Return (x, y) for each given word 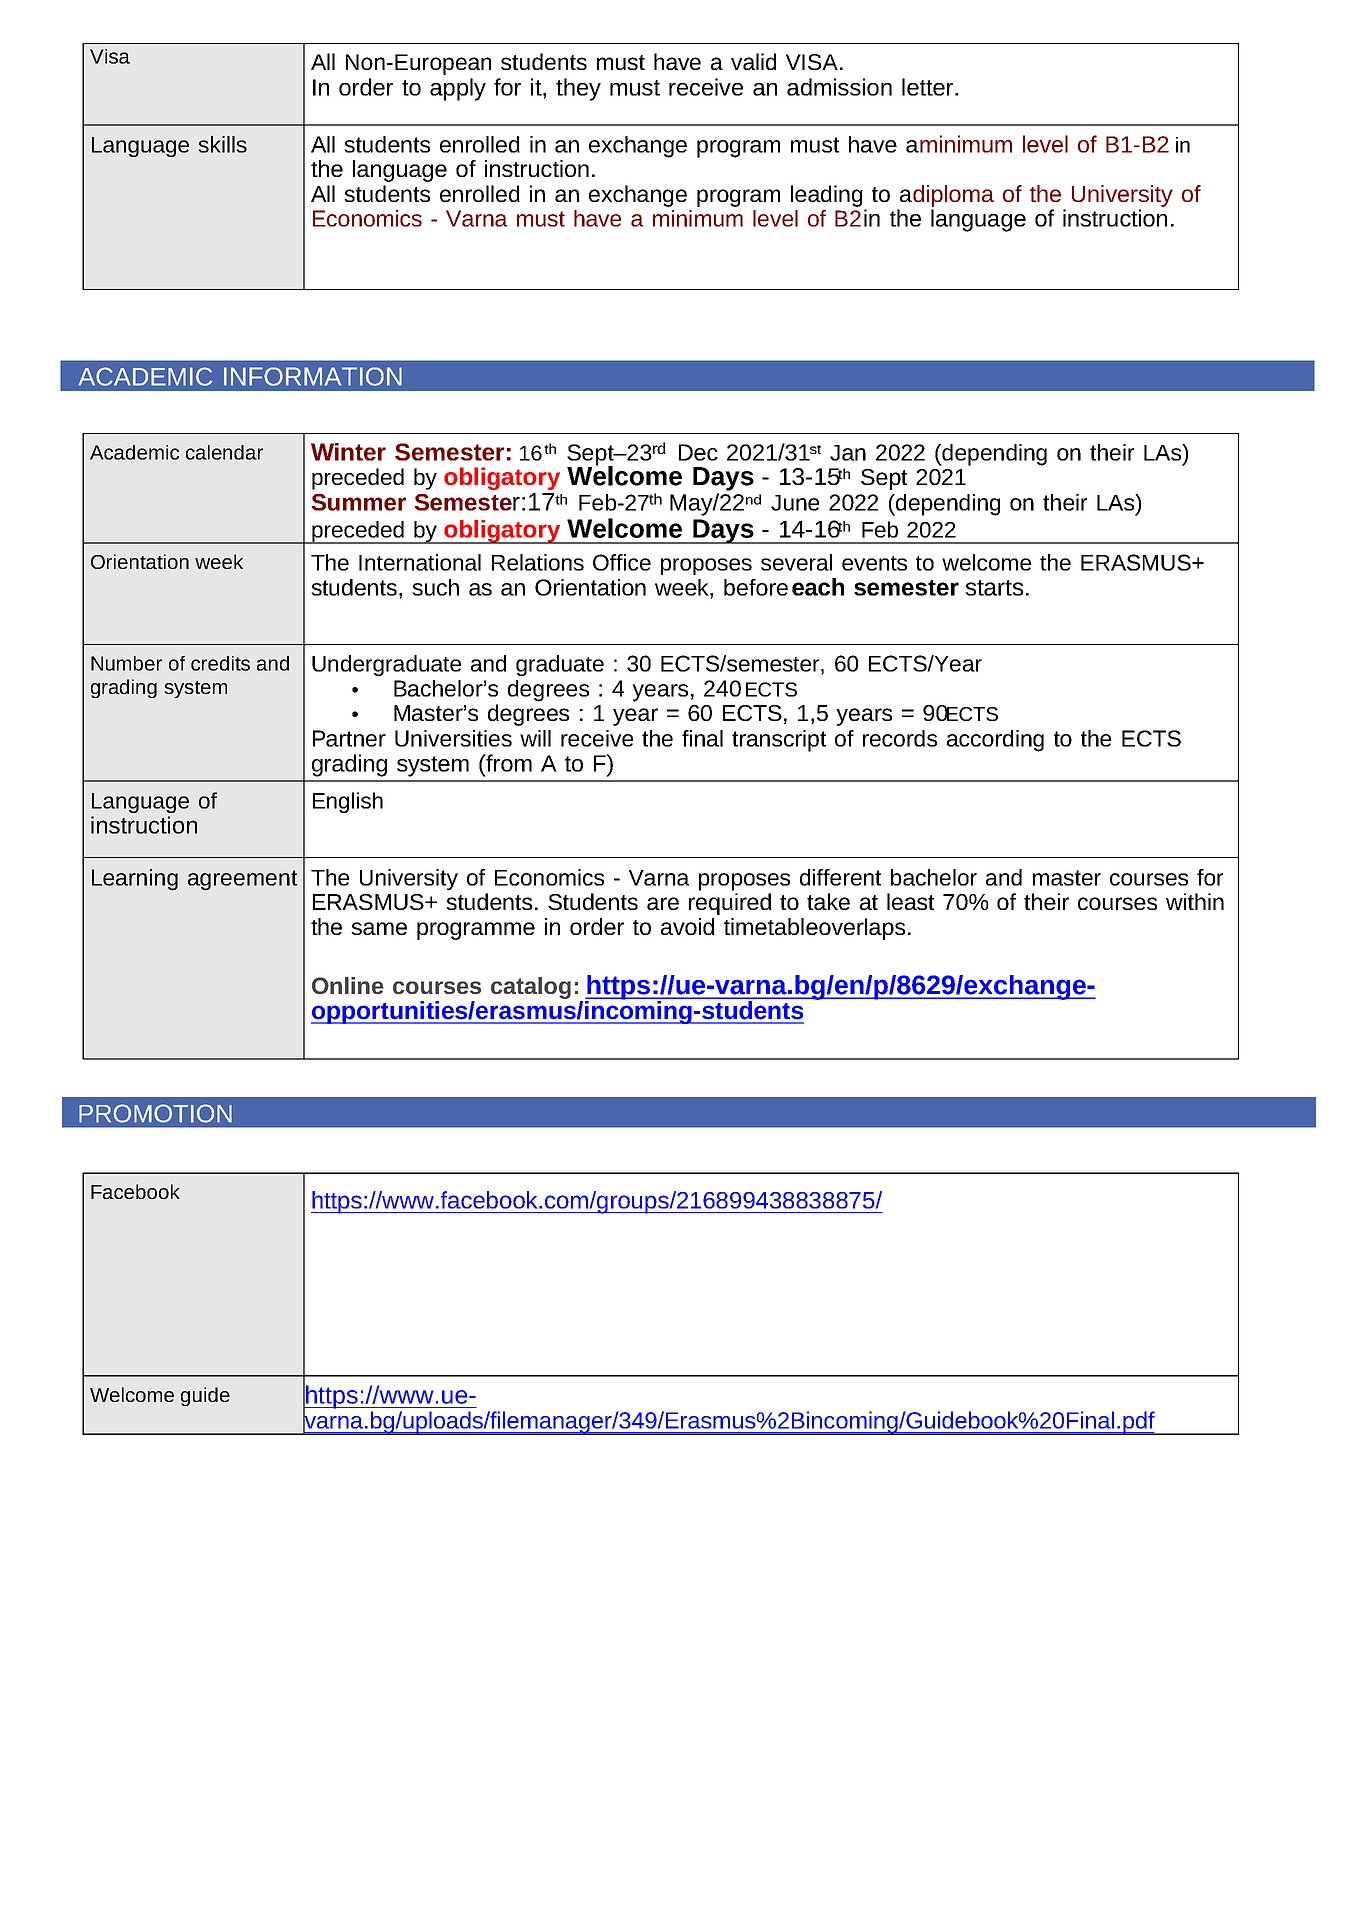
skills (222, 144)
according (995, 741)
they (578, 89)
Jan (848, 453)
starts (994, 588)
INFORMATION (313, 376)
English (348, 802)
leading (827, 196)
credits (220, 663)
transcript (779, 741)
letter (929, 87)
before (756, 587)
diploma (953, 196)
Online (348, 985)
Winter (348, 452)
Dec (698, 452)
